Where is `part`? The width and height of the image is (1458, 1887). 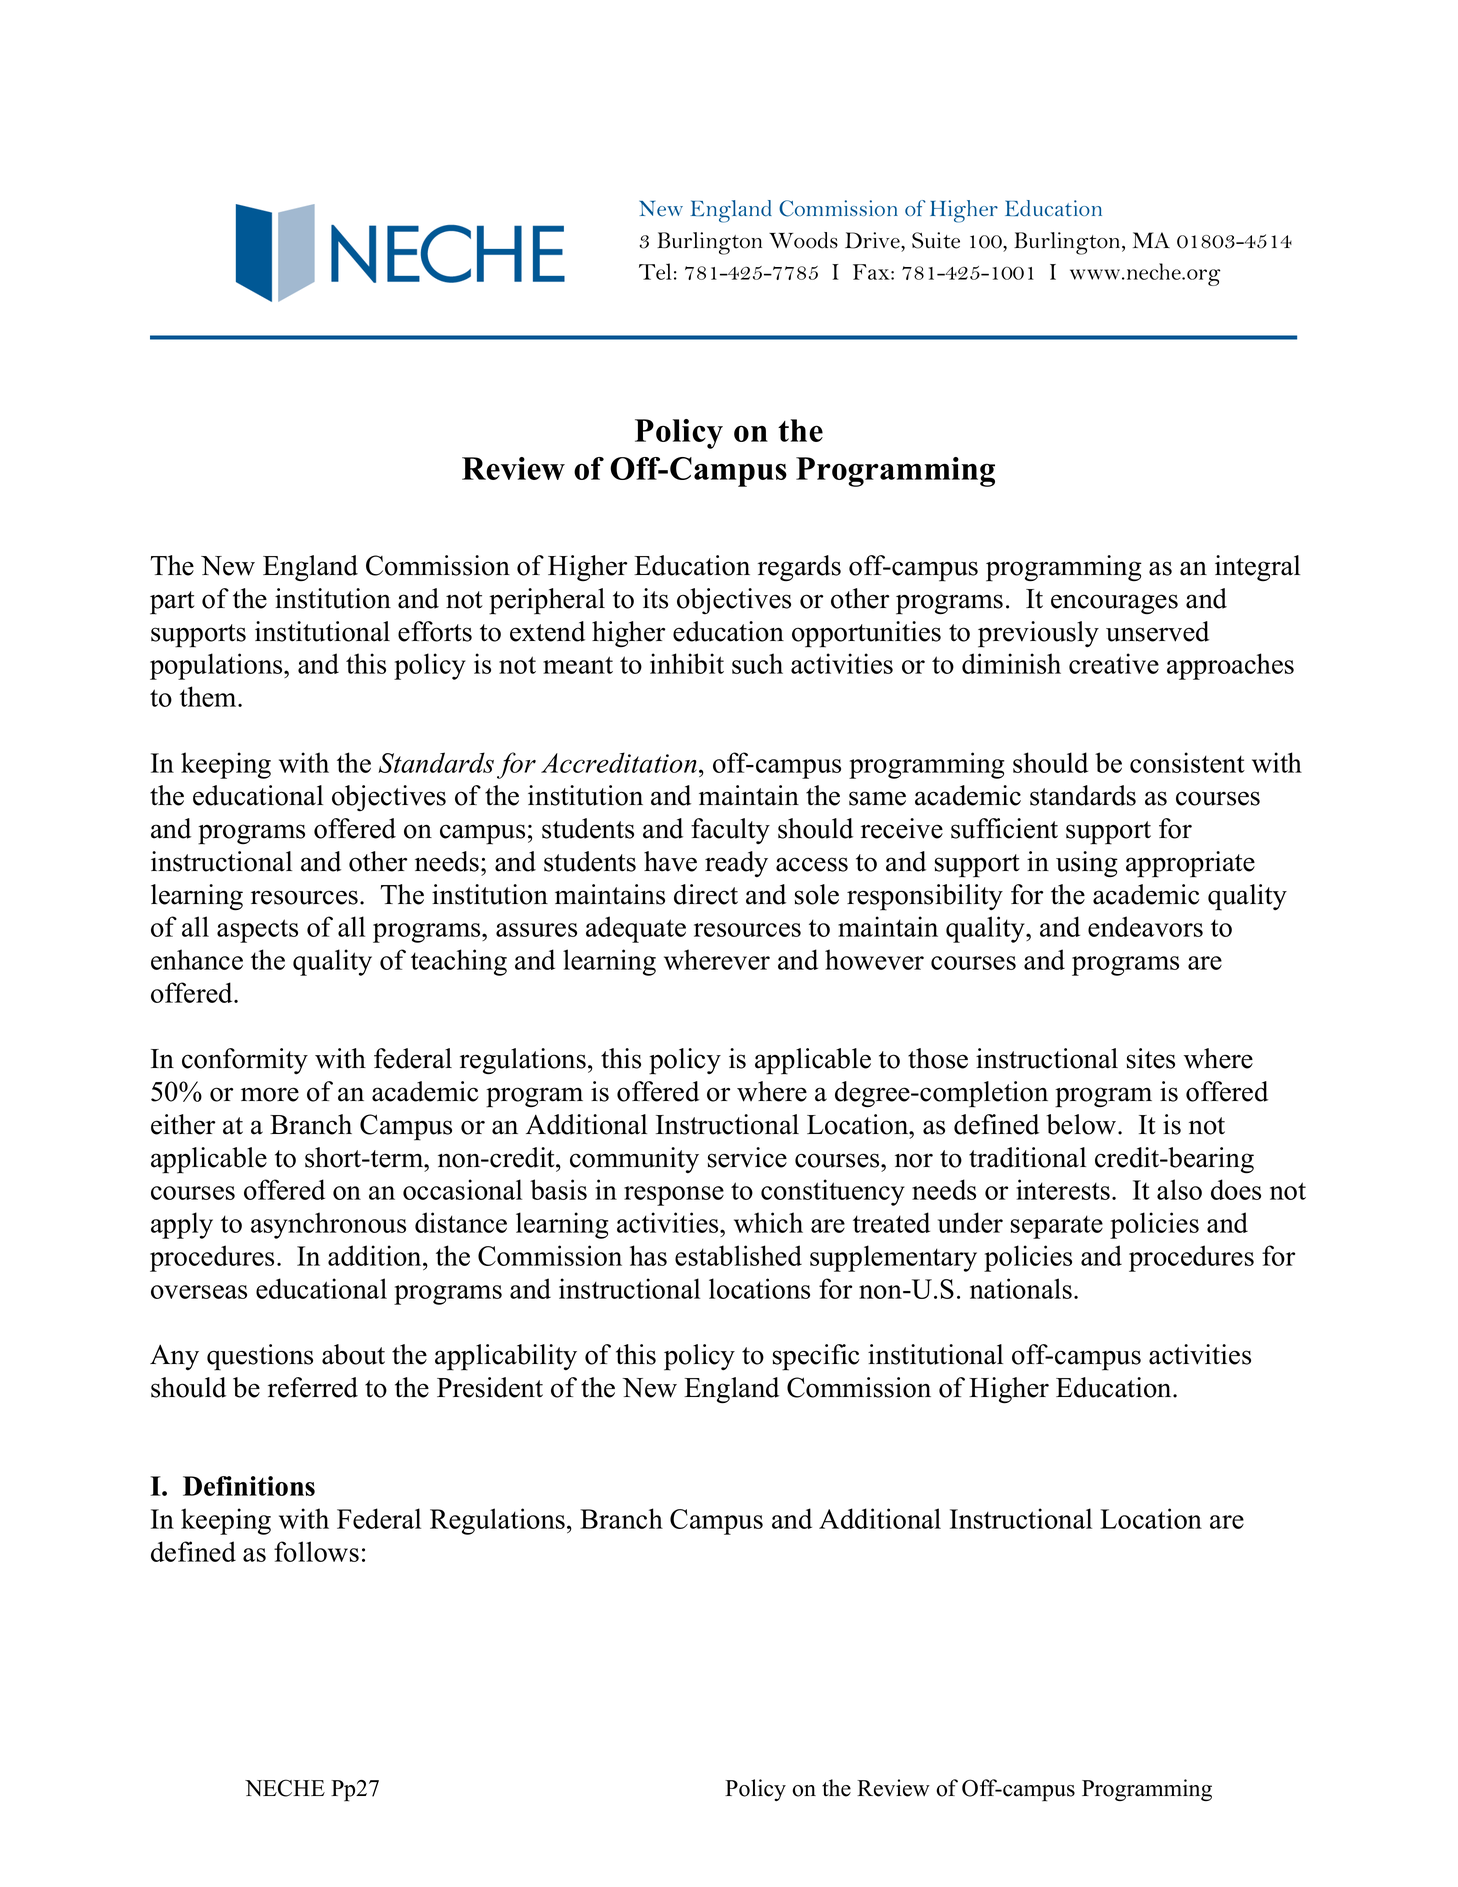
part is located at coordinates (172, 603).
